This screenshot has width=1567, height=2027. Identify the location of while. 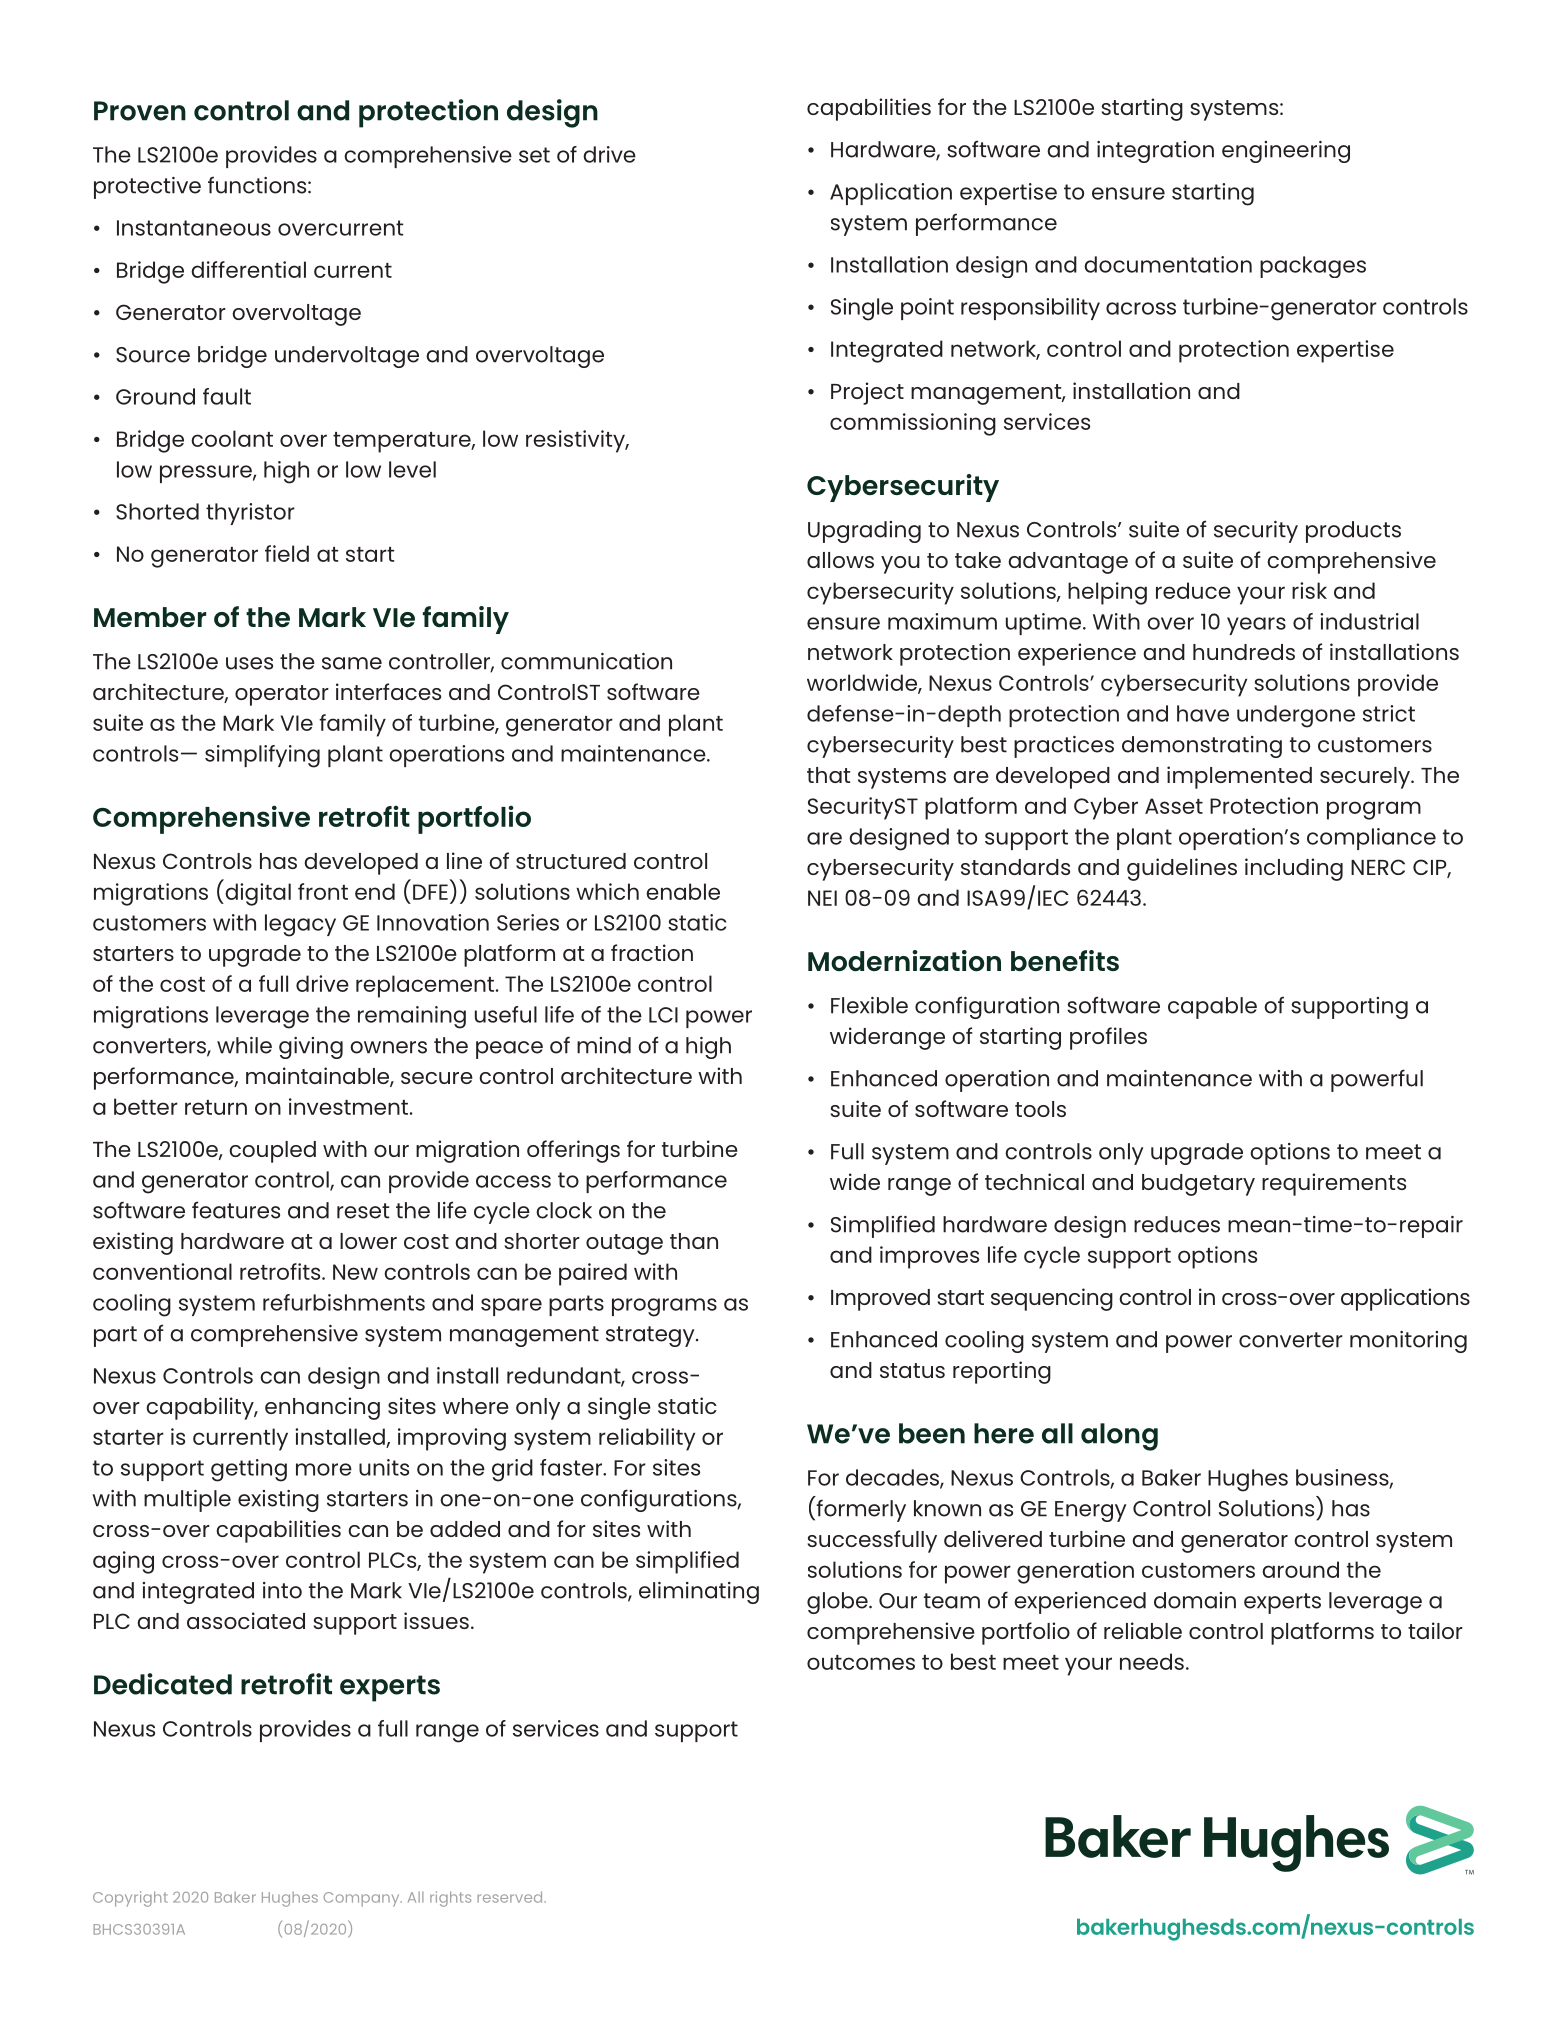
(244, 1045).
